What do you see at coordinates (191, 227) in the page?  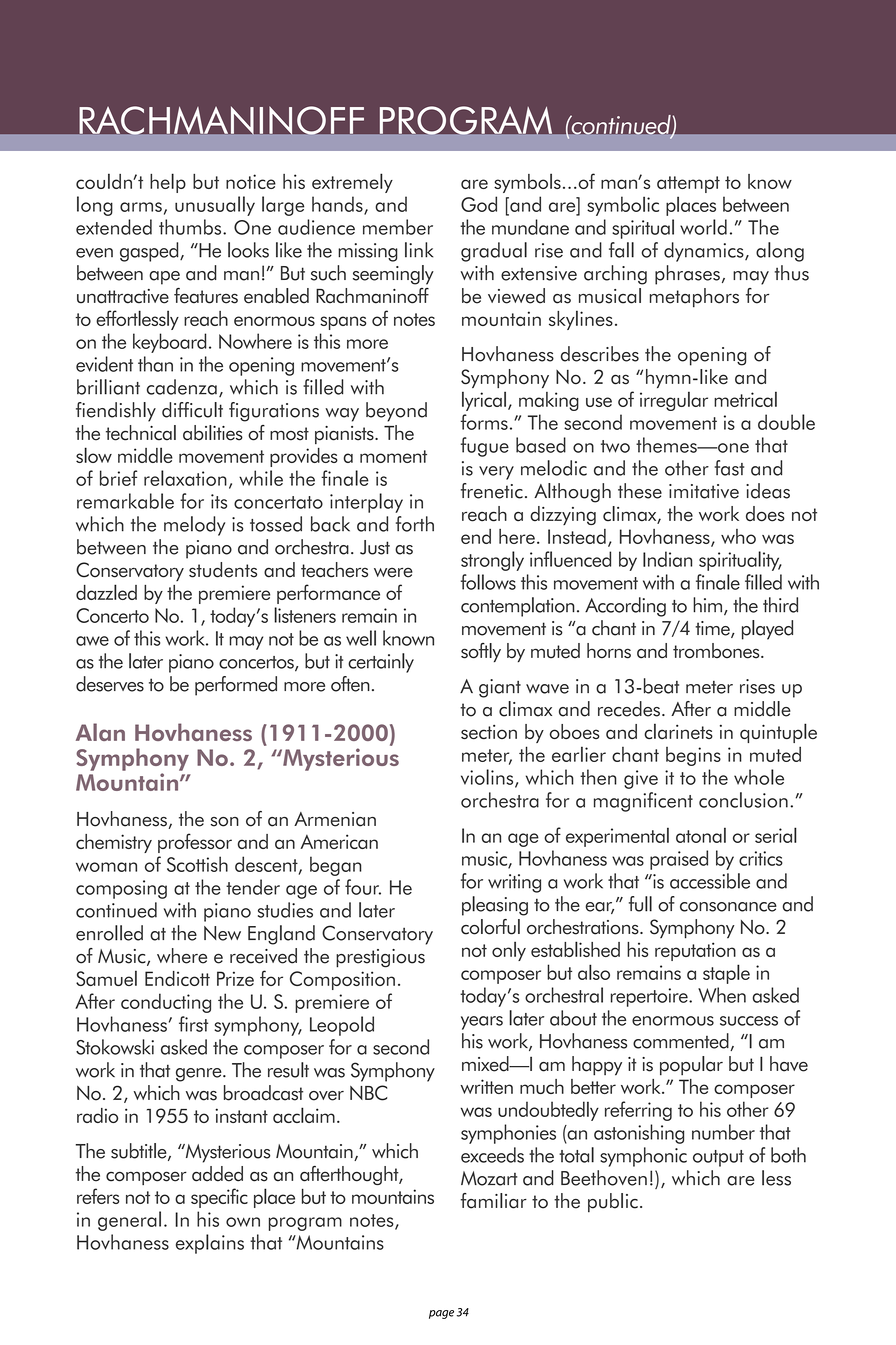 I see `thumbs` at bounding box center [191, 227].
